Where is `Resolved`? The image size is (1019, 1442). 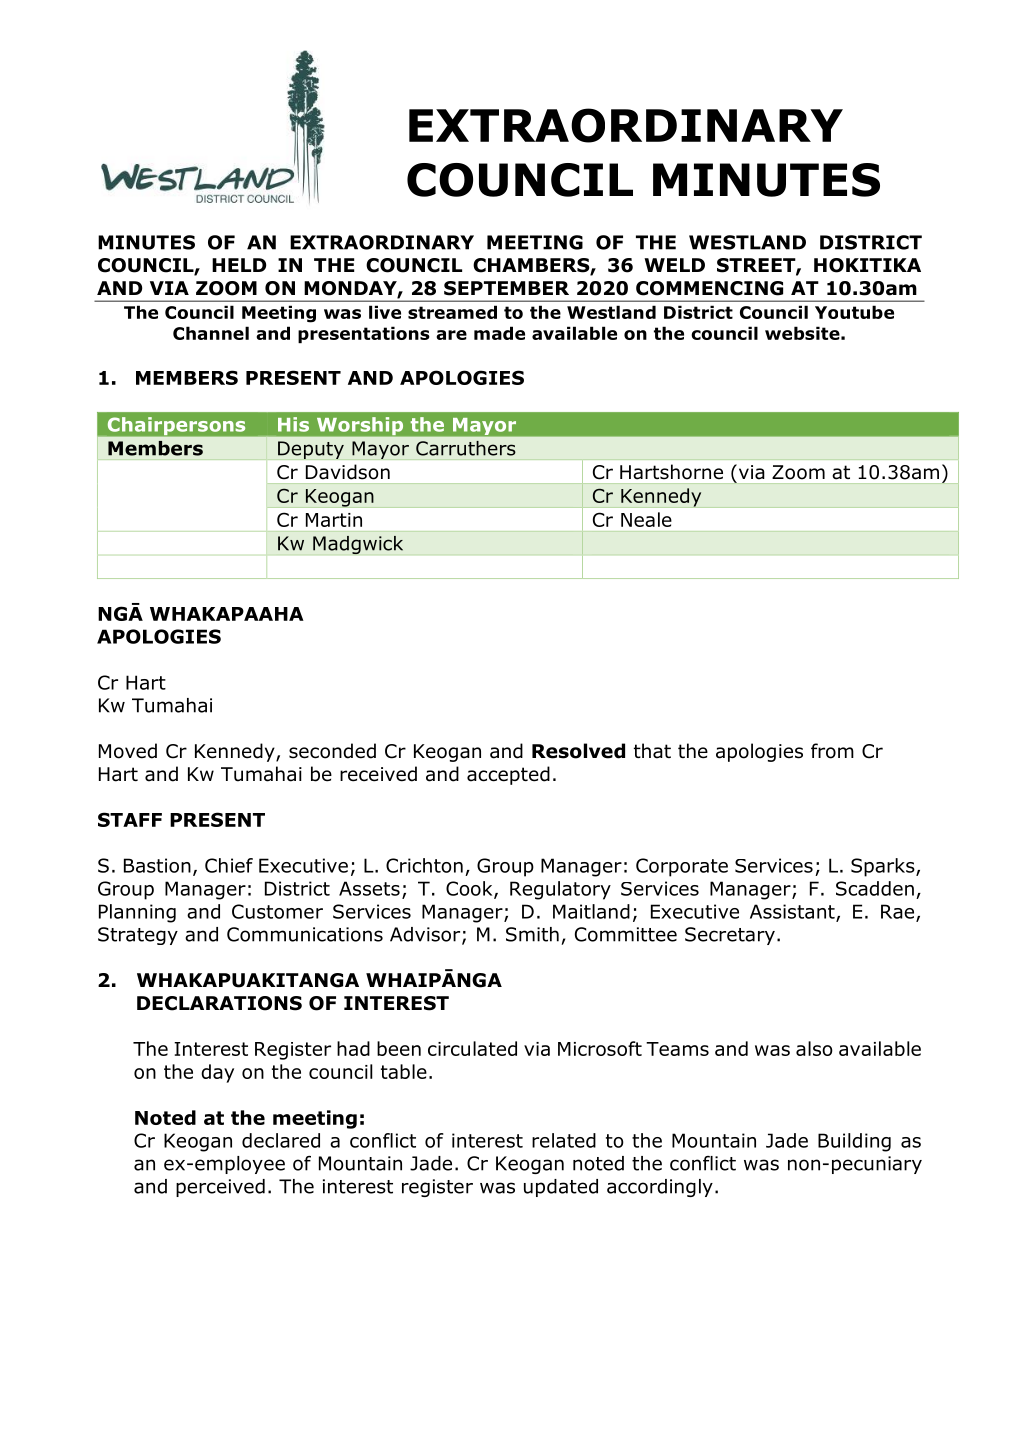 Resolved is located at coordinates (578, 751).
